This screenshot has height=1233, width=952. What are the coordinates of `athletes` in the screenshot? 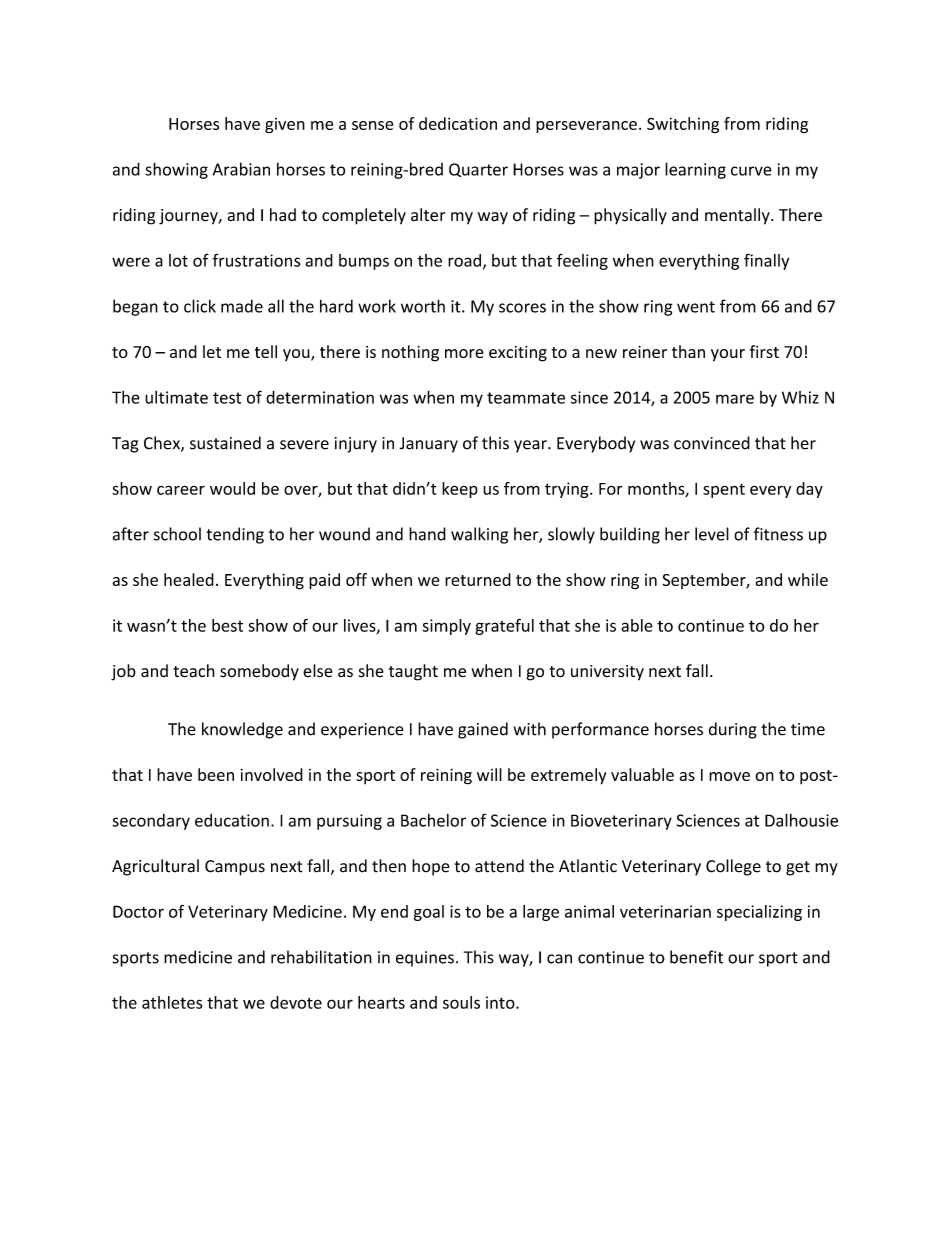 It's located at (172, 1002).
